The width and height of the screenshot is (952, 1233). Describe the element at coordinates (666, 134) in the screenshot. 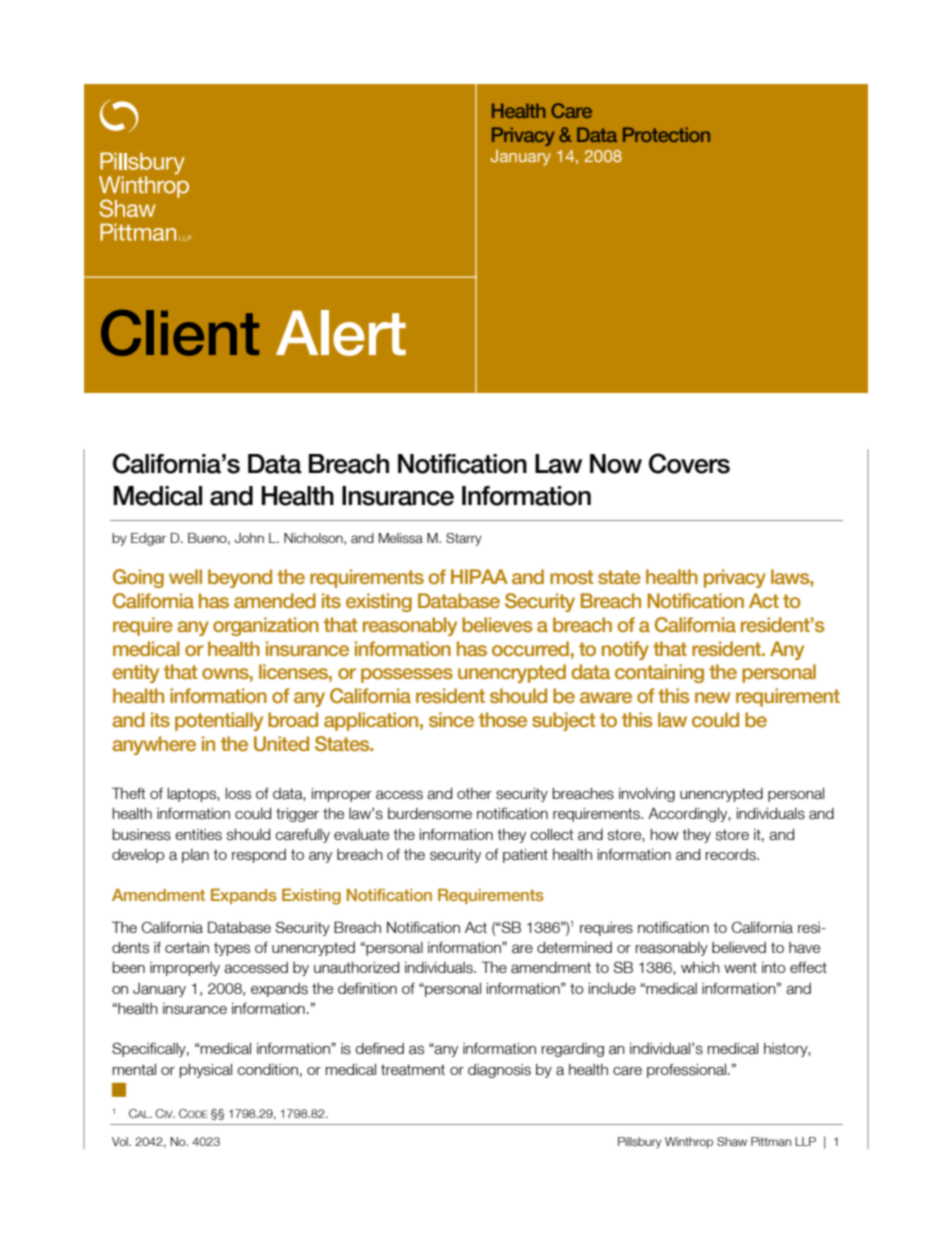

I see `Protection` at that location.
